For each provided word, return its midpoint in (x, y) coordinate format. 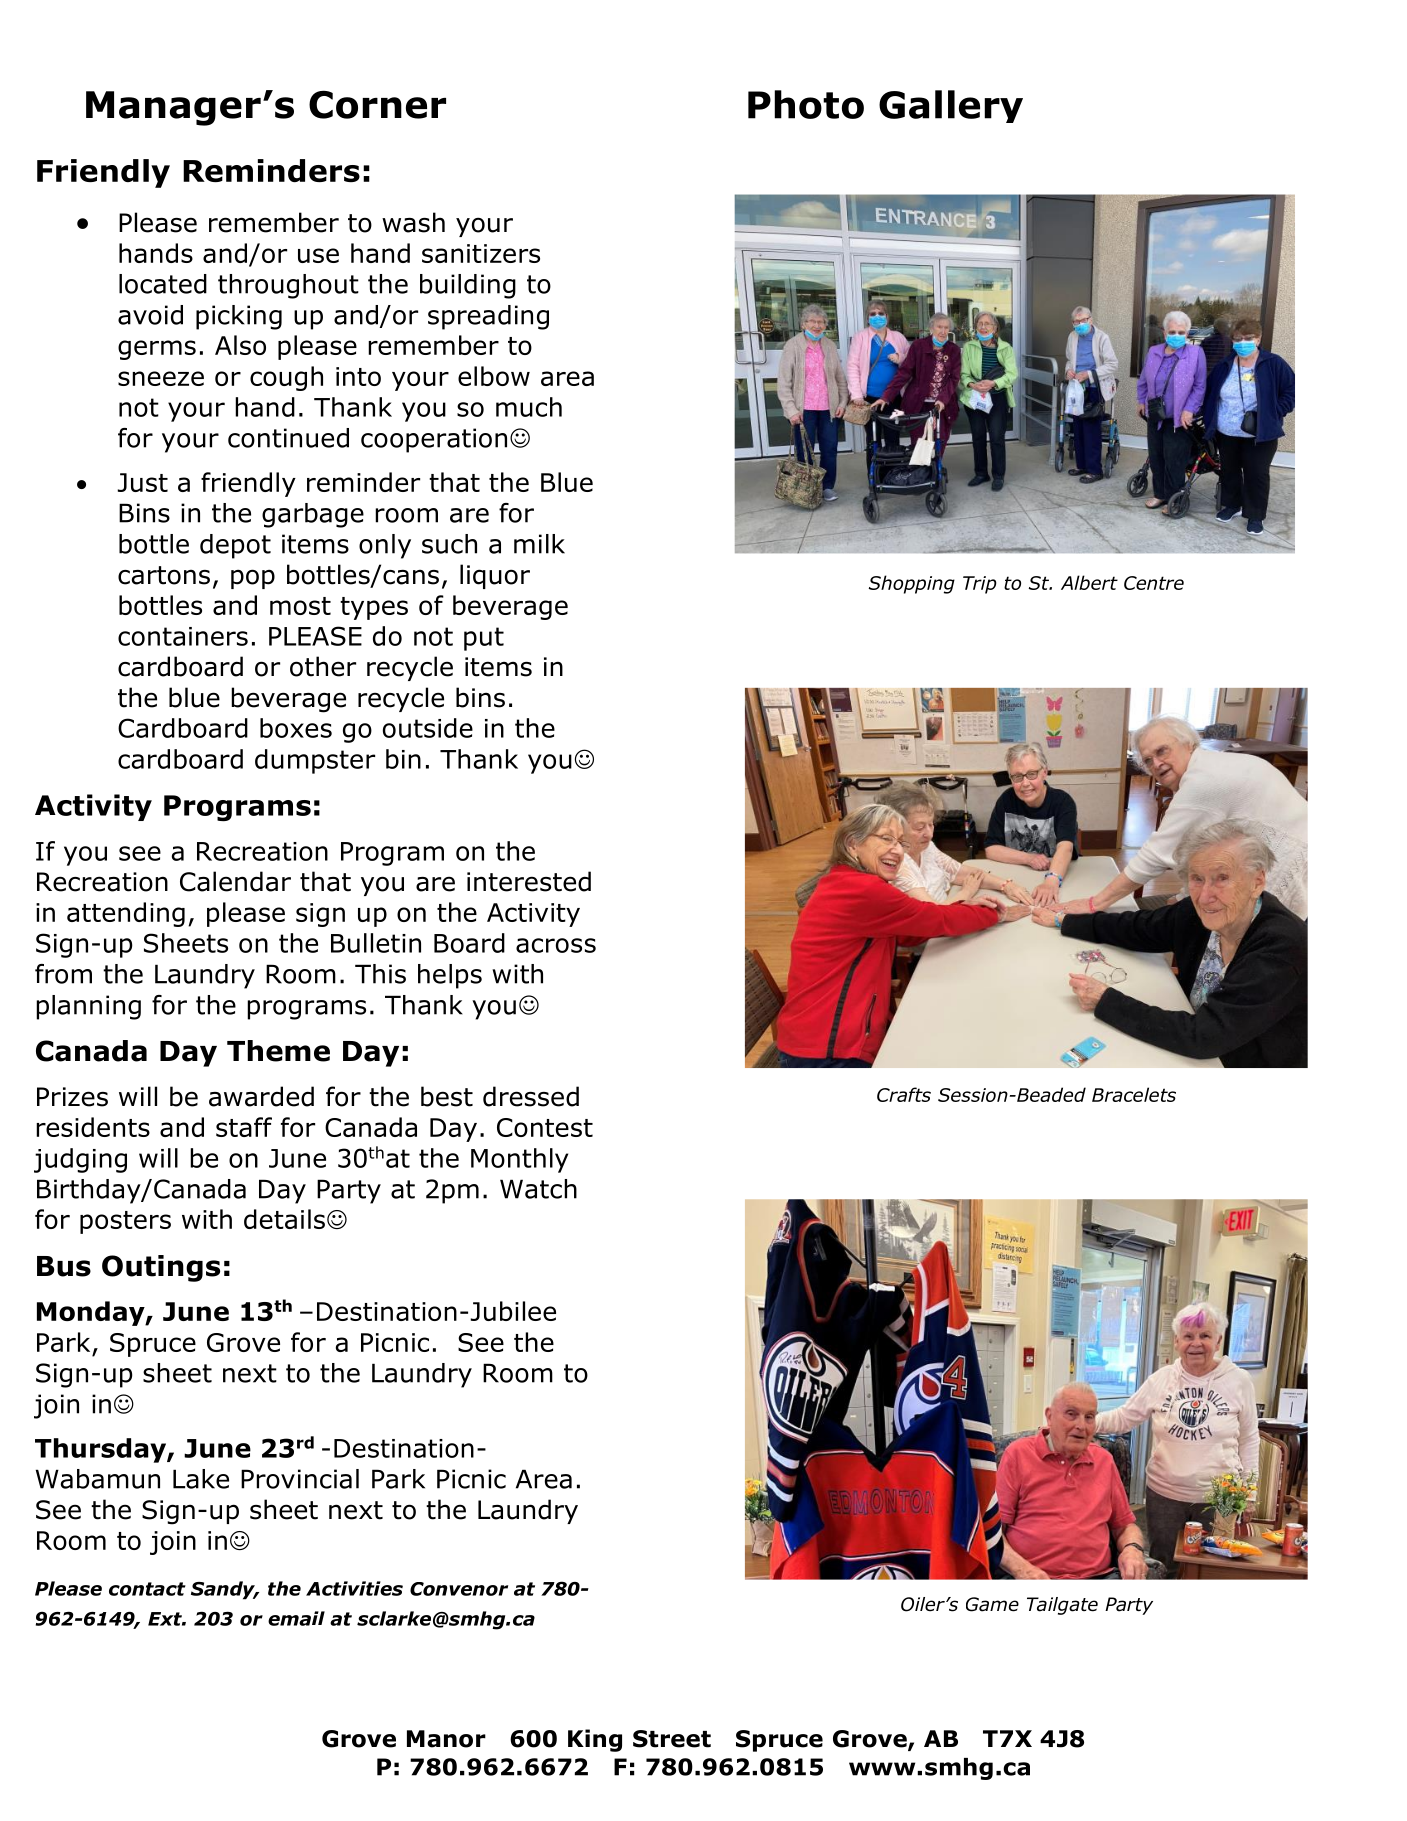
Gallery (951, 106)
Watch (538, 1189)
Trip (980, 585)
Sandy (224, 1590)
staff (244, 1127)
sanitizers (481, 253)
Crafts (904, 1094)
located (163, 284)
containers (183, 636)
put (484, 639)
